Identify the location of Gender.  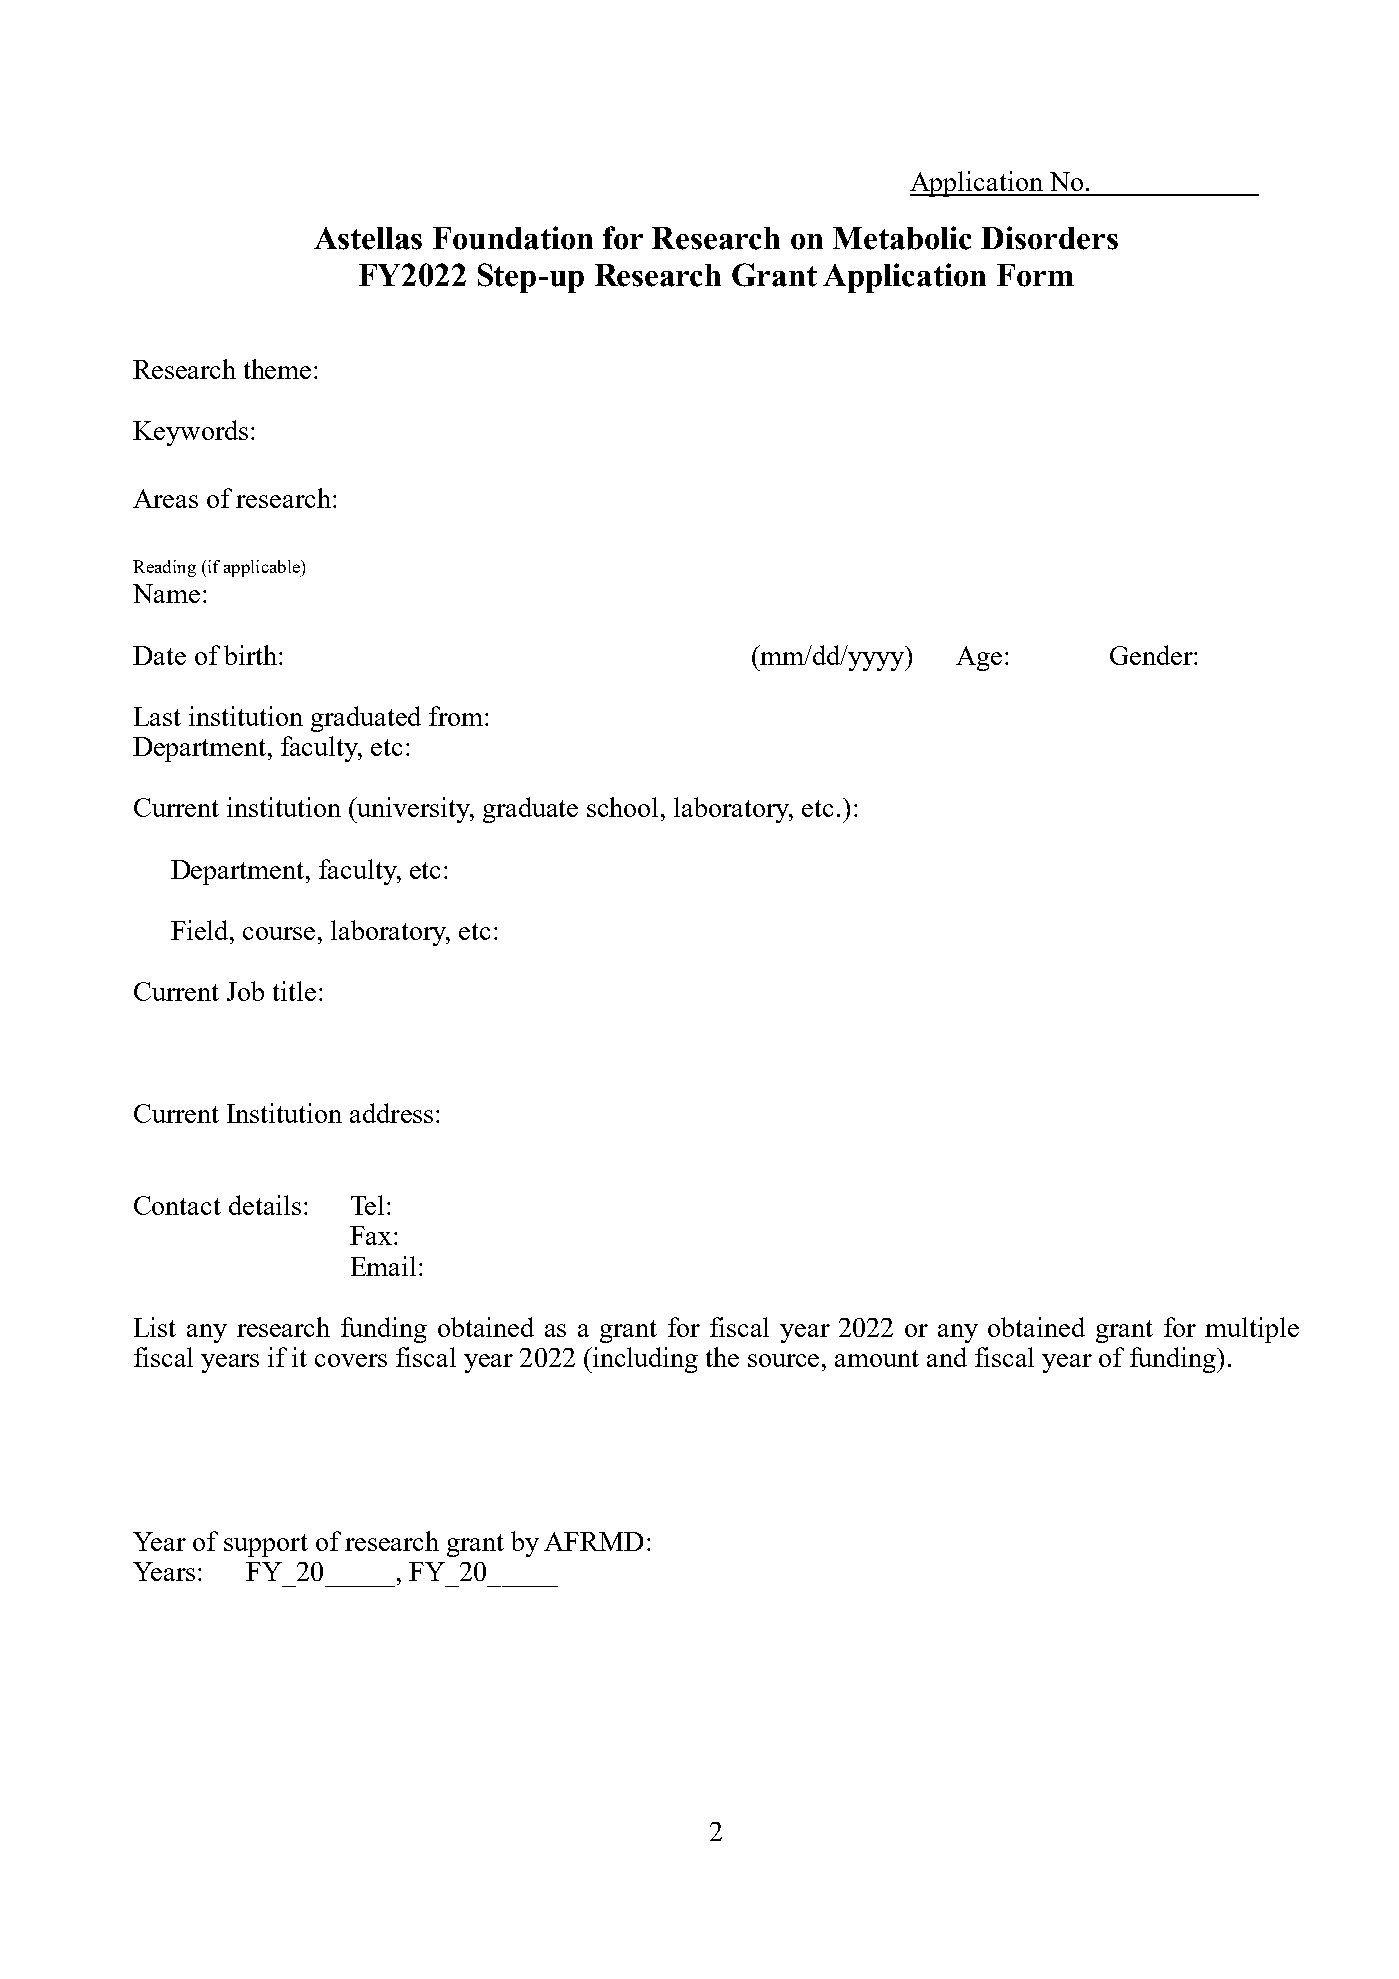
(1152, 655).
